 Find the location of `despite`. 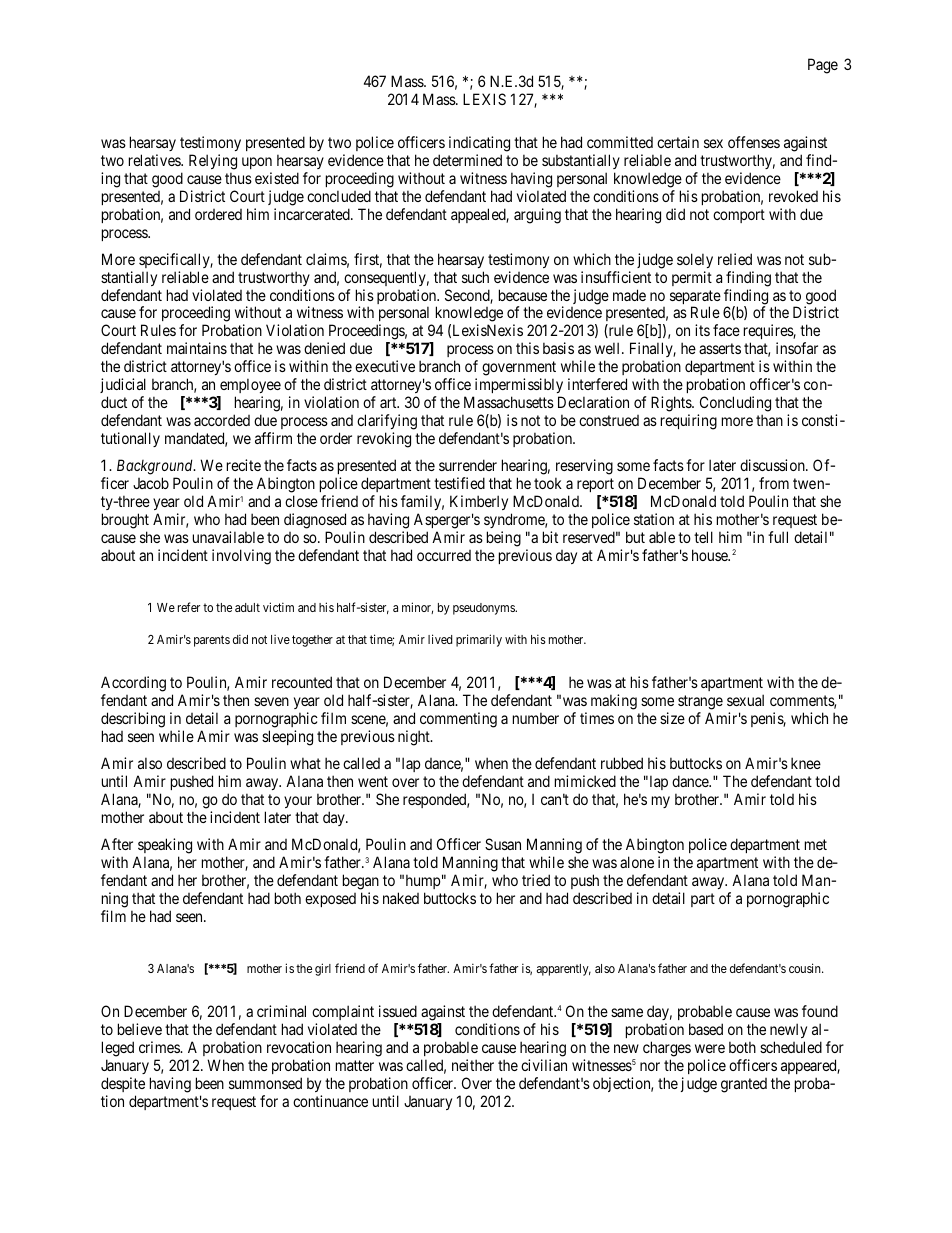

despite is located at coordinates (123, 1084).
